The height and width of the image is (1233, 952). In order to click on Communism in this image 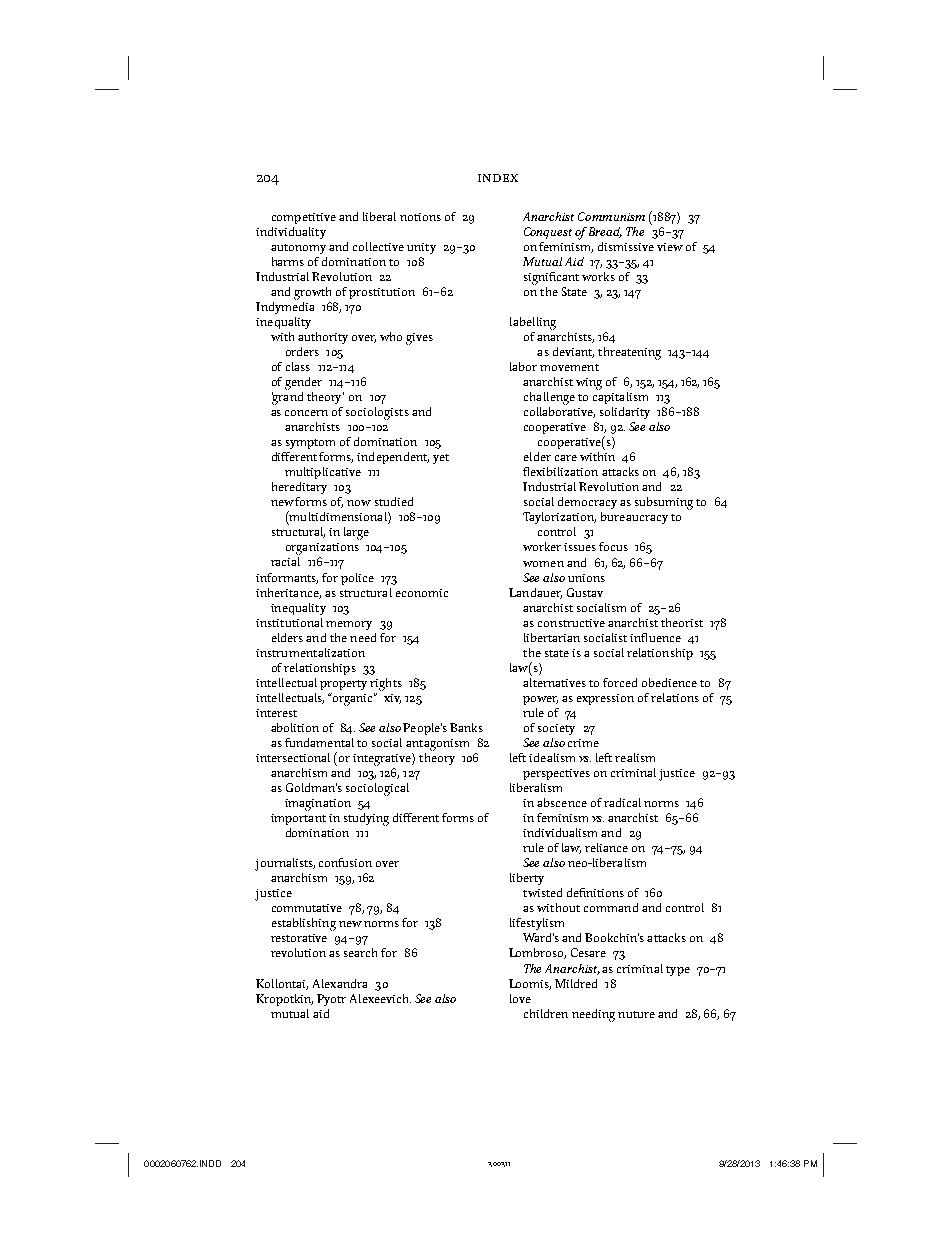, I will do `click(611, 216)`.
